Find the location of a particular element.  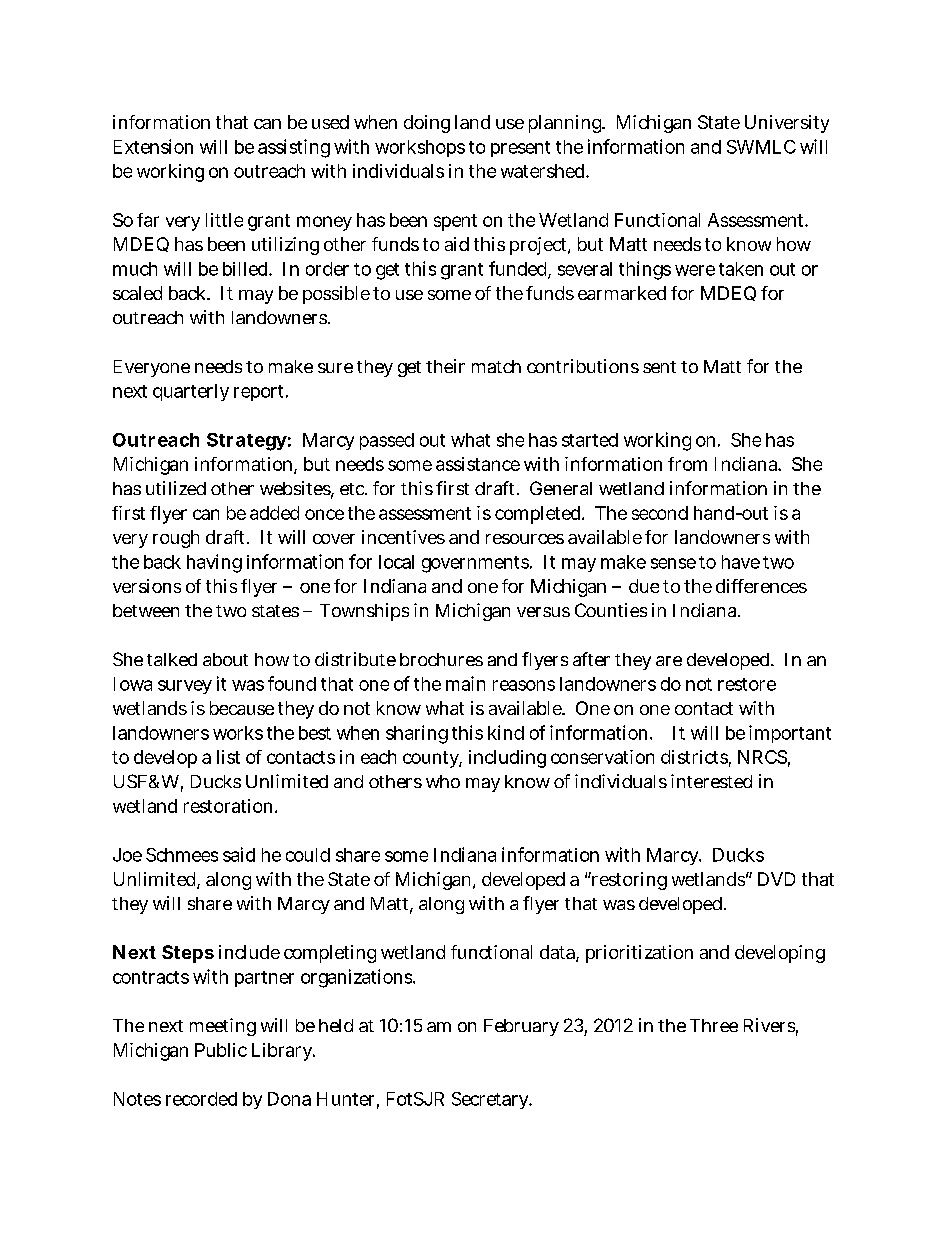

between is located at coordinates (146, 610).
